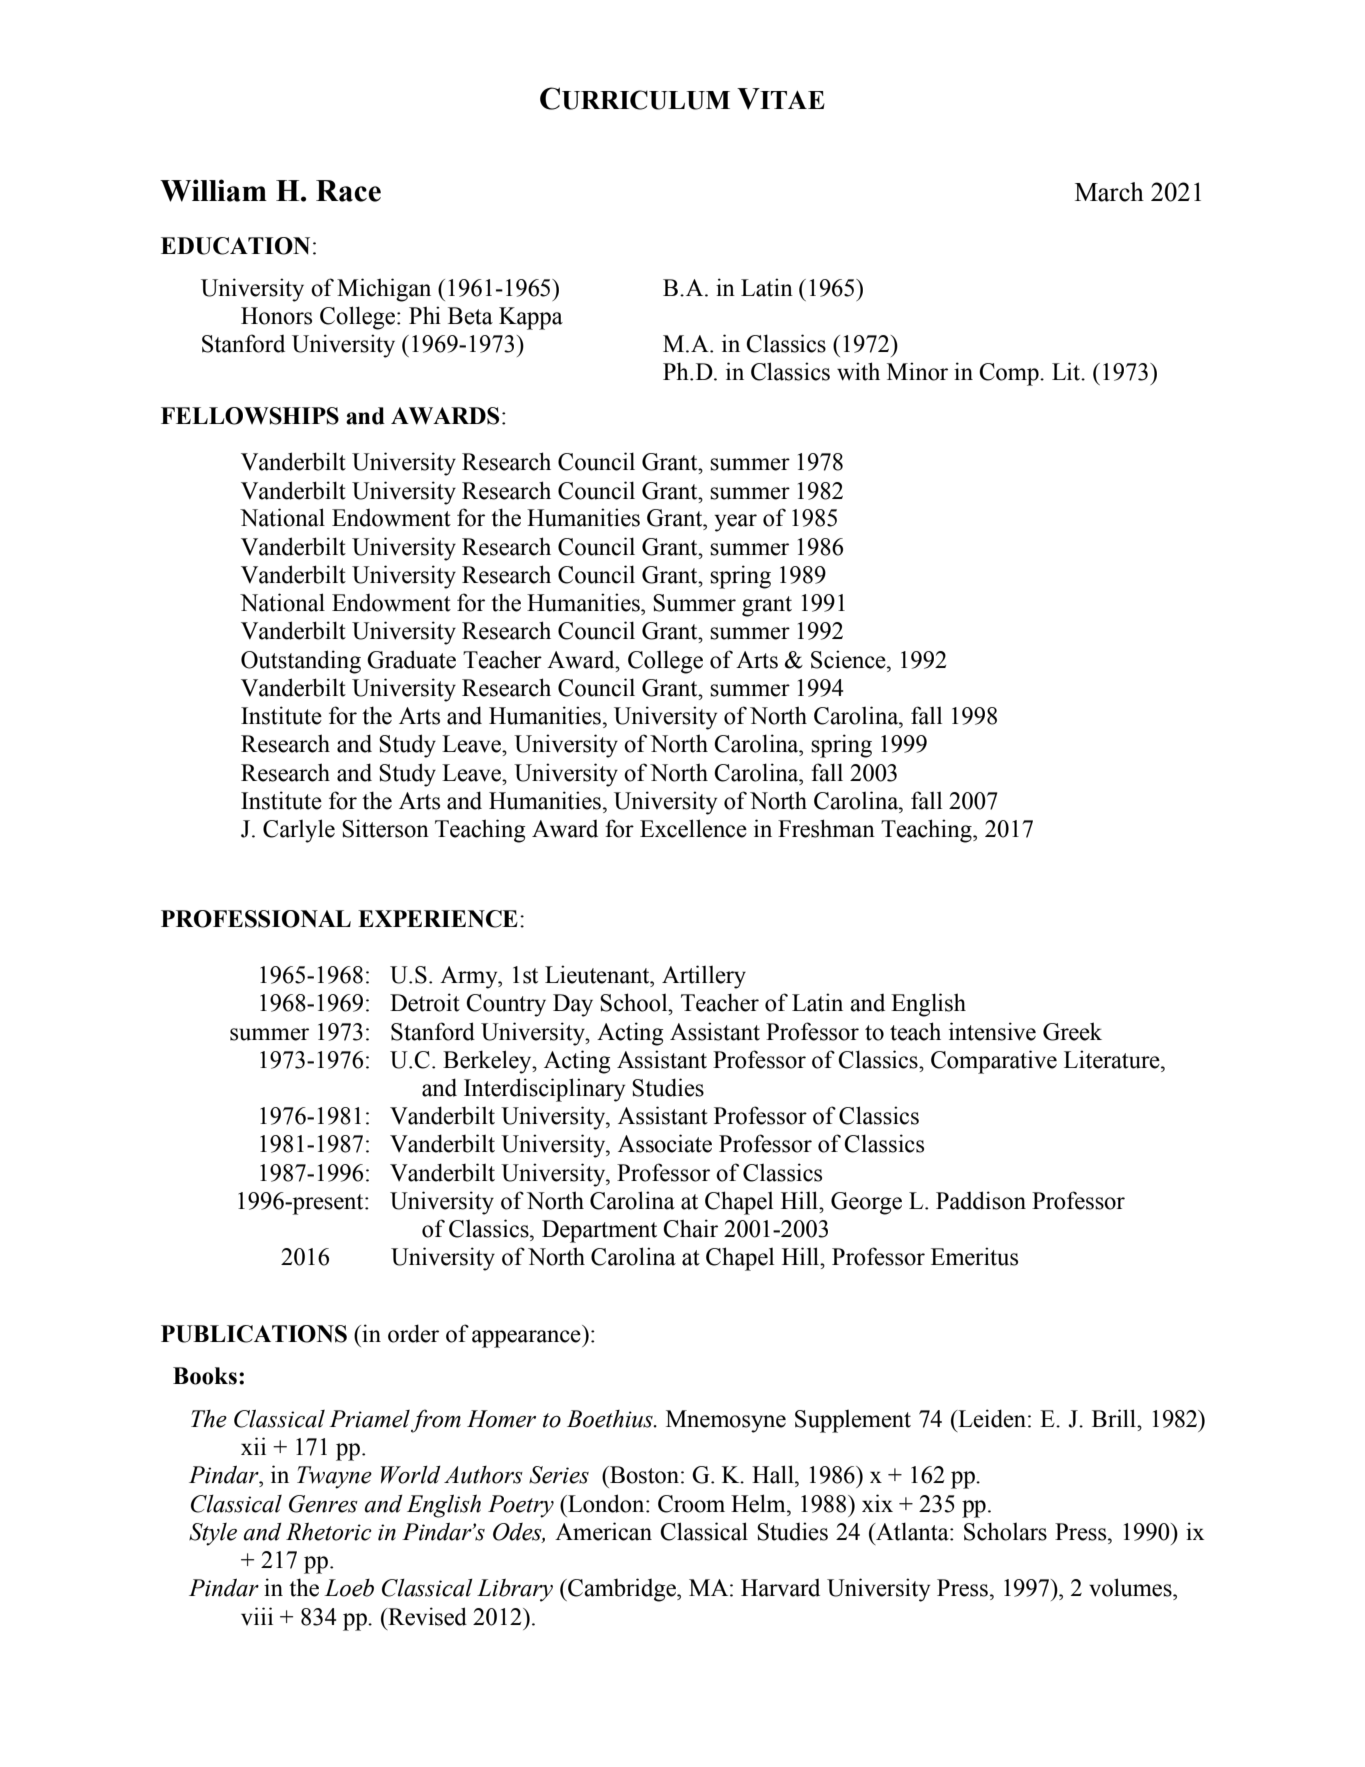 The image size is (1365, 1767). I want to click on PUBLICATIONS, so click(254, 1334).
